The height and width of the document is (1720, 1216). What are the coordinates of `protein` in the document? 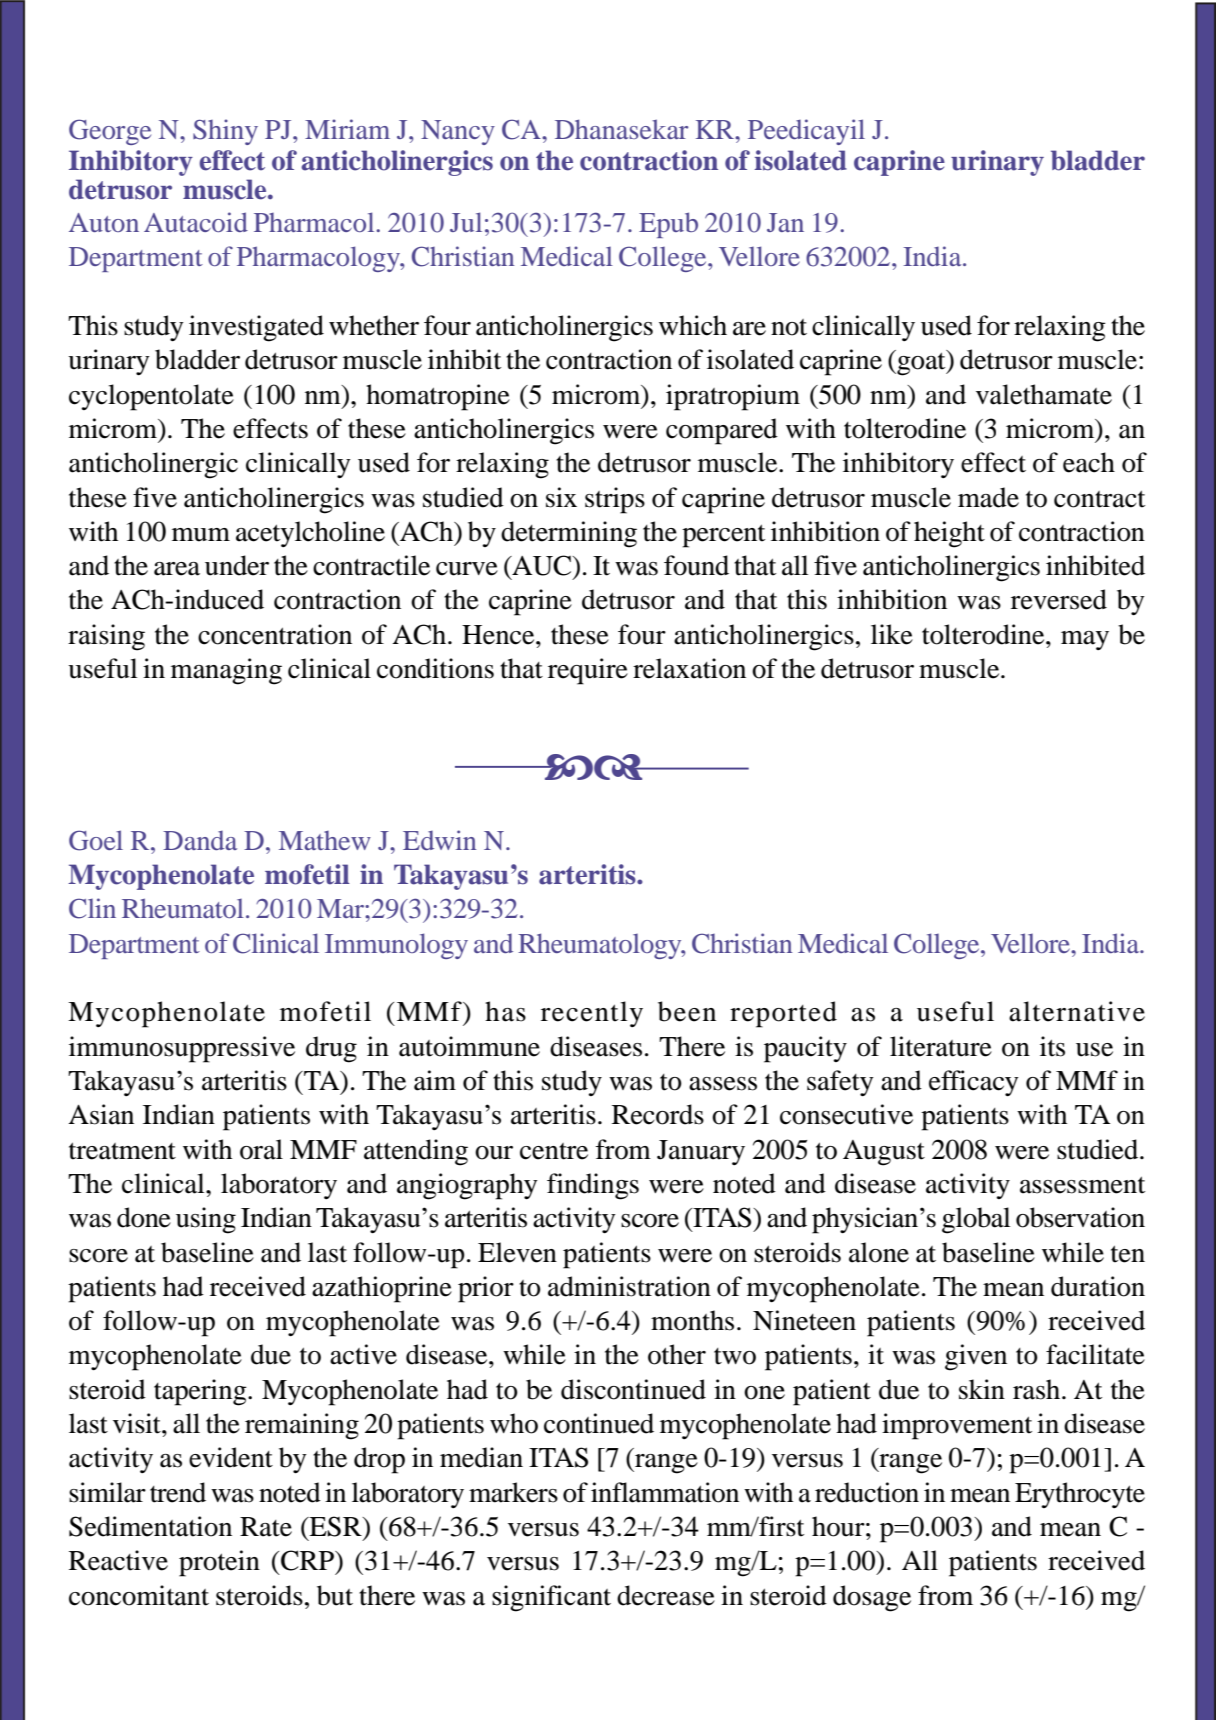 It's located at (219, 1563).
